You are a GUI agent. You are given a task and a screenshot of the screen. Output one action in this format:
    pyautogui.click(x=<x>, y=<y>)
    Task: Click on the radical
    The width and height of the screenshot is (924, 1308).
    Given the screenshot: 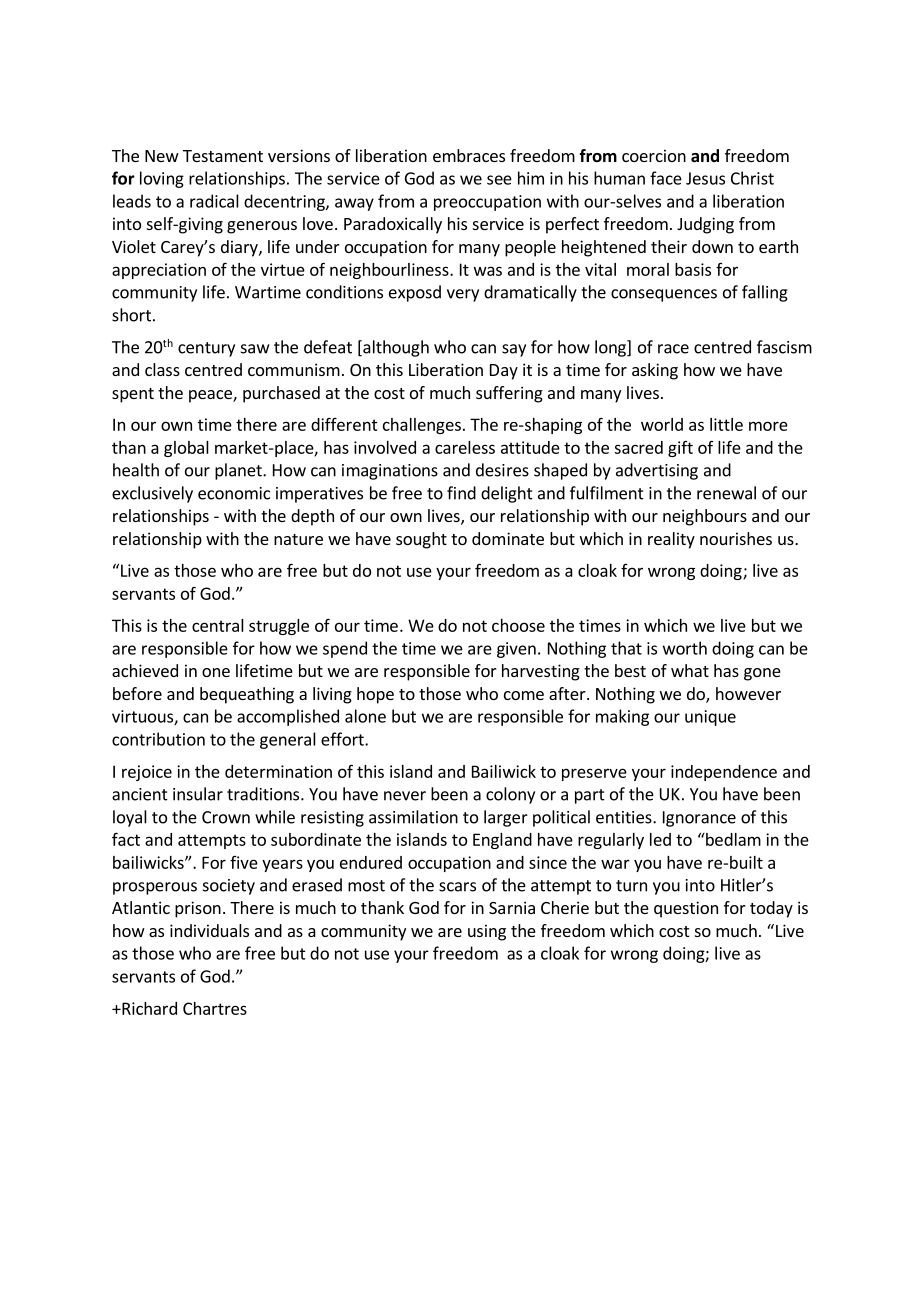 What is the action you would take?
    pyautogui.click(x=214, y=201)
